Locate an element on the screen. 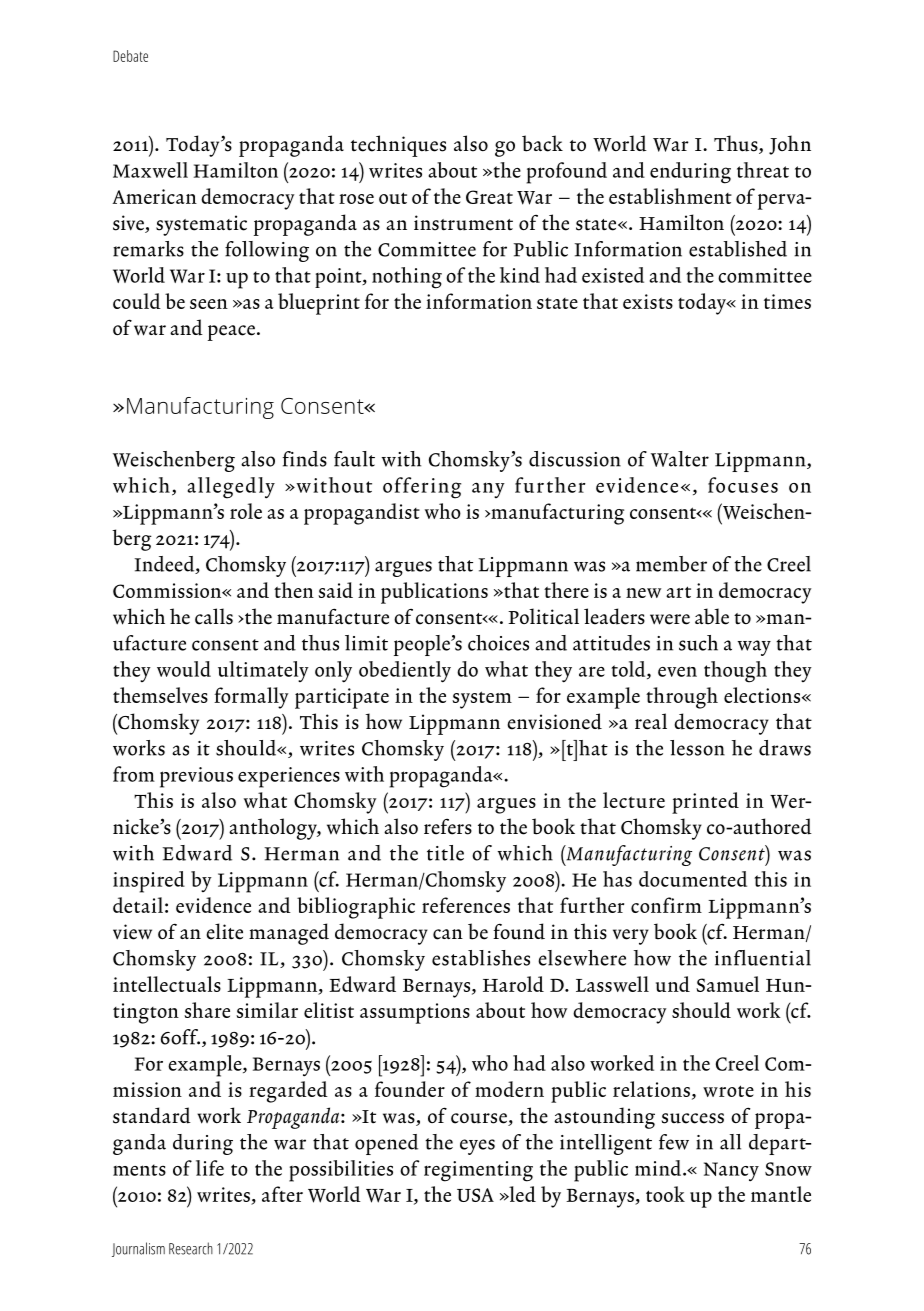 Image resolution: width=924 pixels, height=1311 pixels. printed is located at coordinates (705, 803).
